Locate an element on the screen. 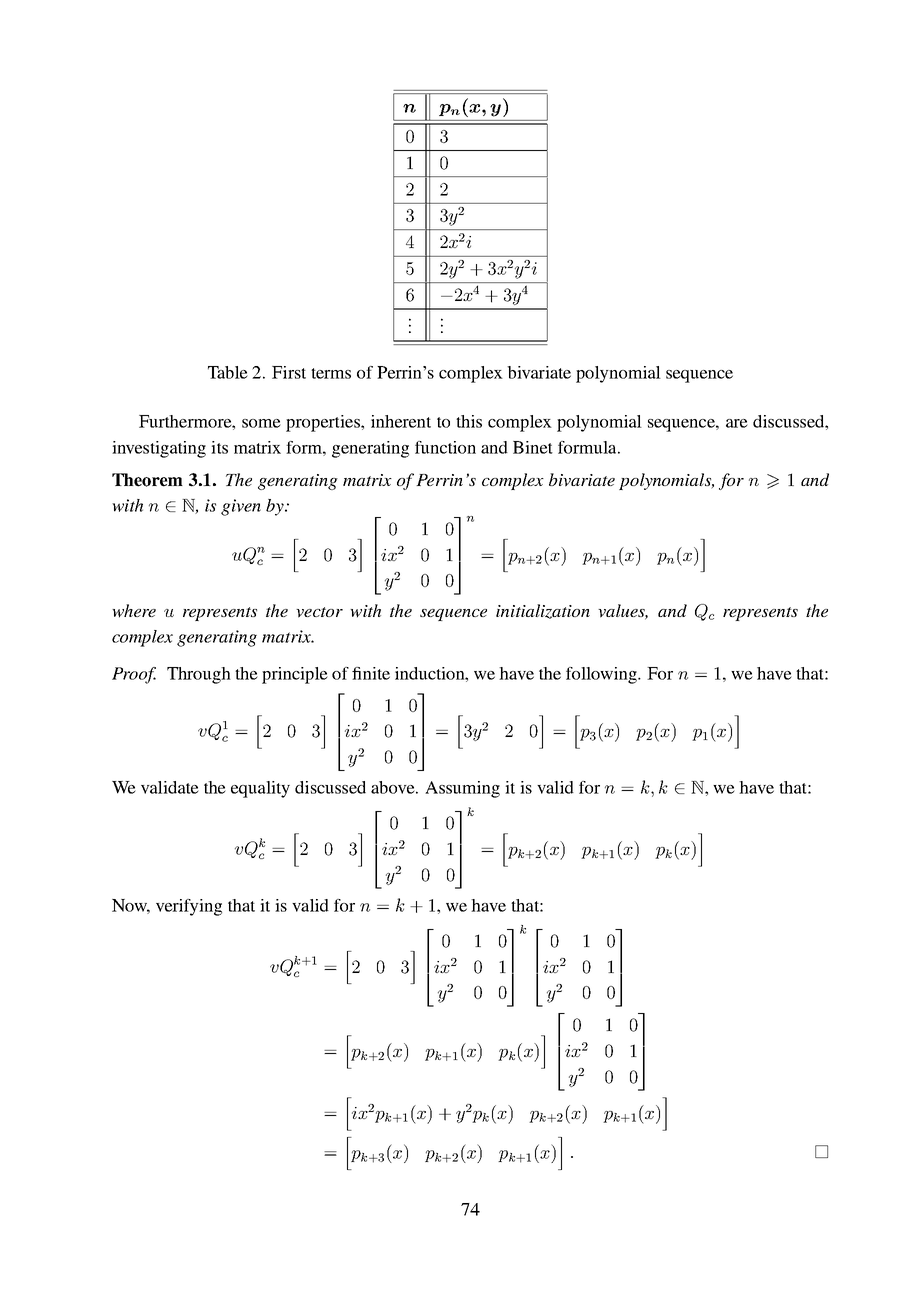 Image resolution: width=924 pixels, height=1308 pixels. Table is located at coordinates (228, 372).
